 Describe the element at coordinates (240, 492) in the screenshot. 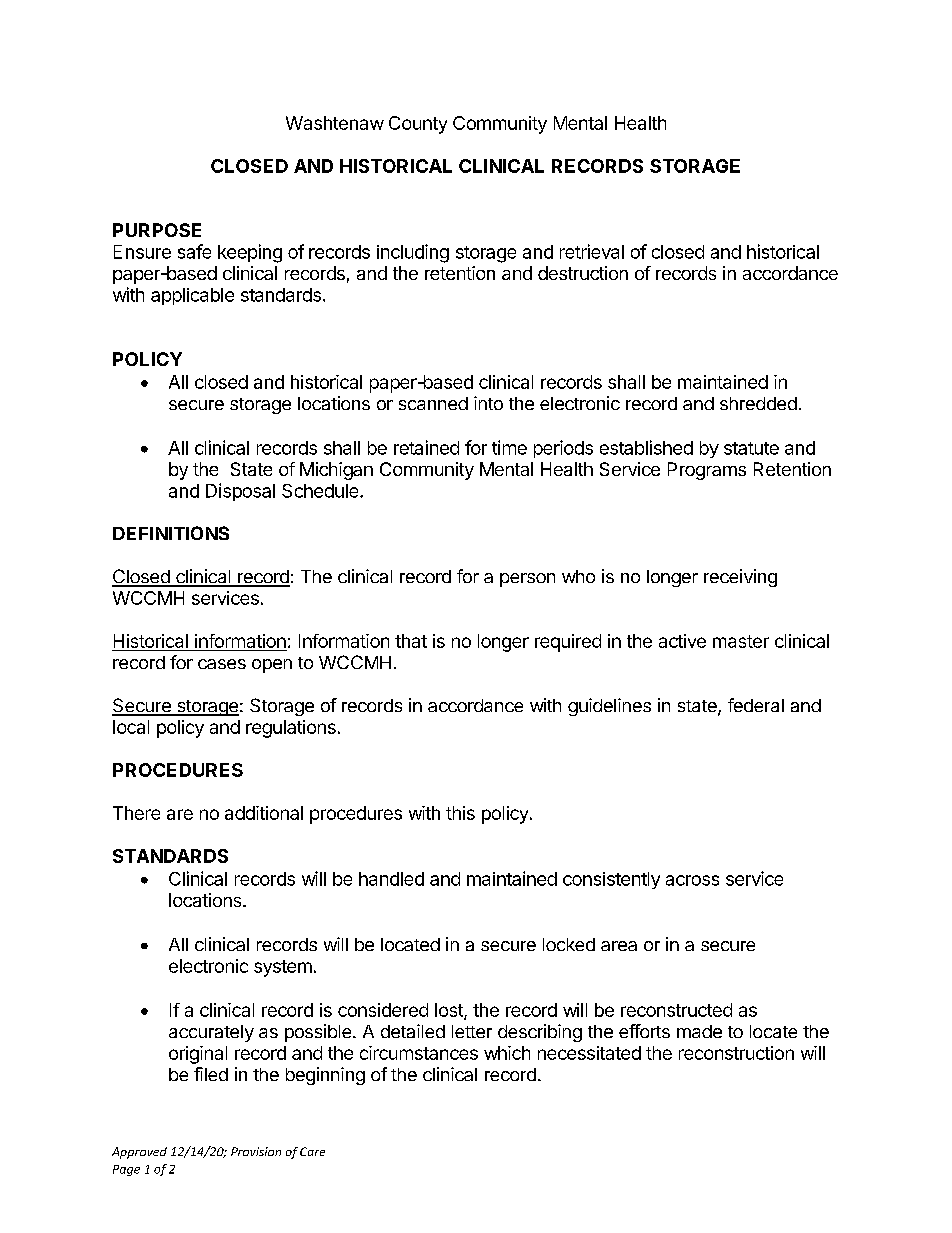

I see `Disposal` at that location.
